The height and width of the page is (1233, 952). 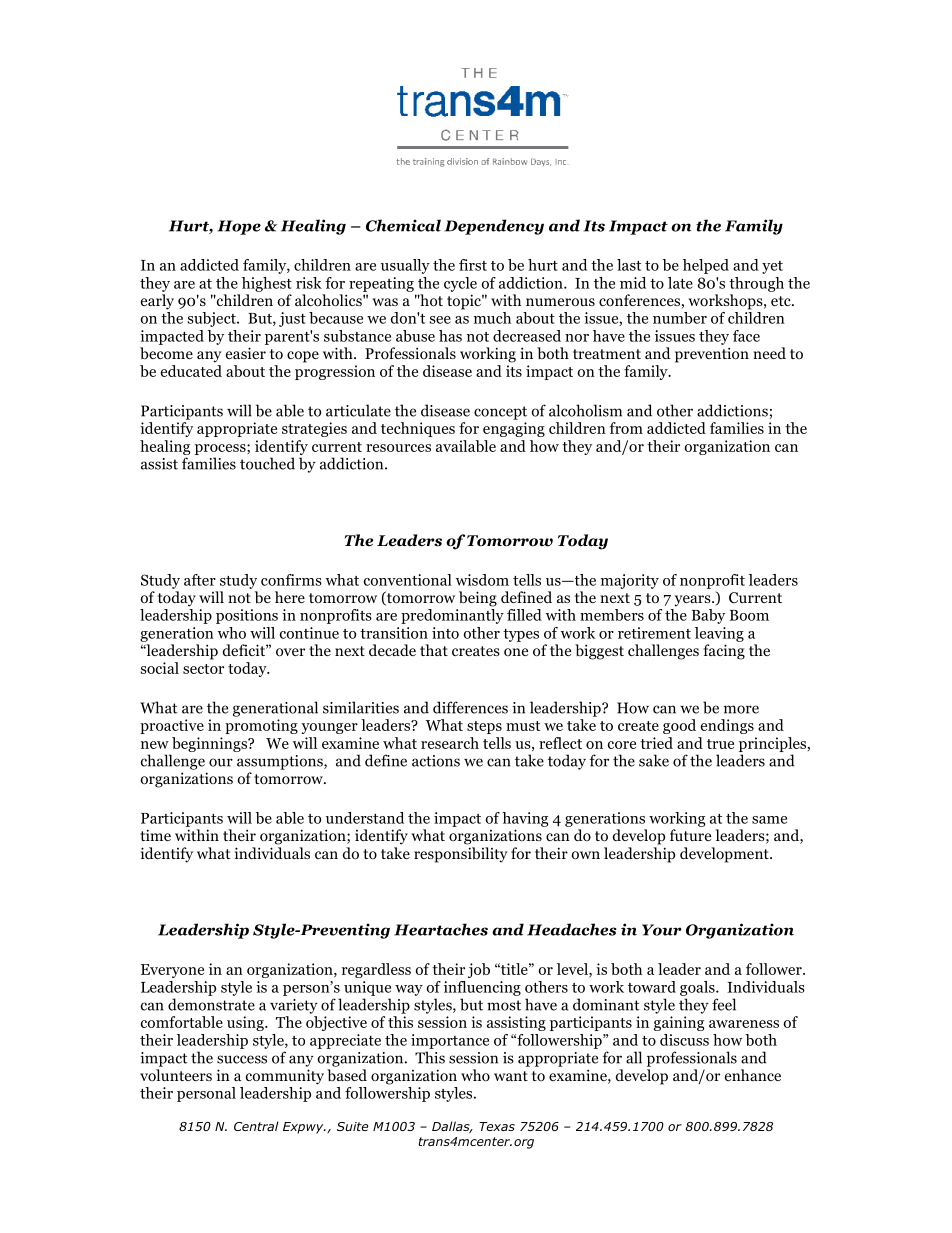 What do you see at coordinates (267, 463) in the page?
I see `touched` at bounding box center [267, 463].
